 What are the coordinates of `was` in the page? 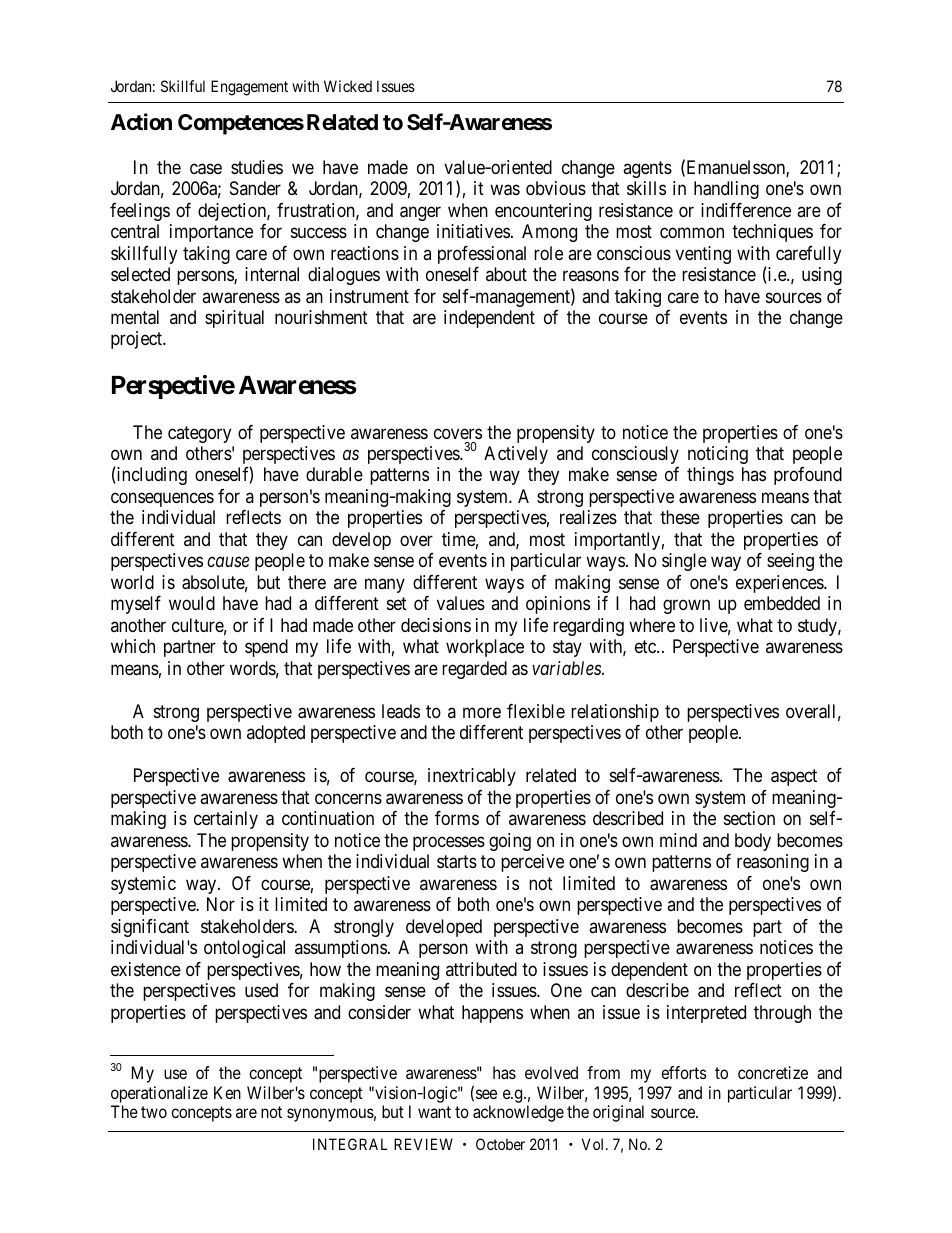 It's located at (505, 190).
